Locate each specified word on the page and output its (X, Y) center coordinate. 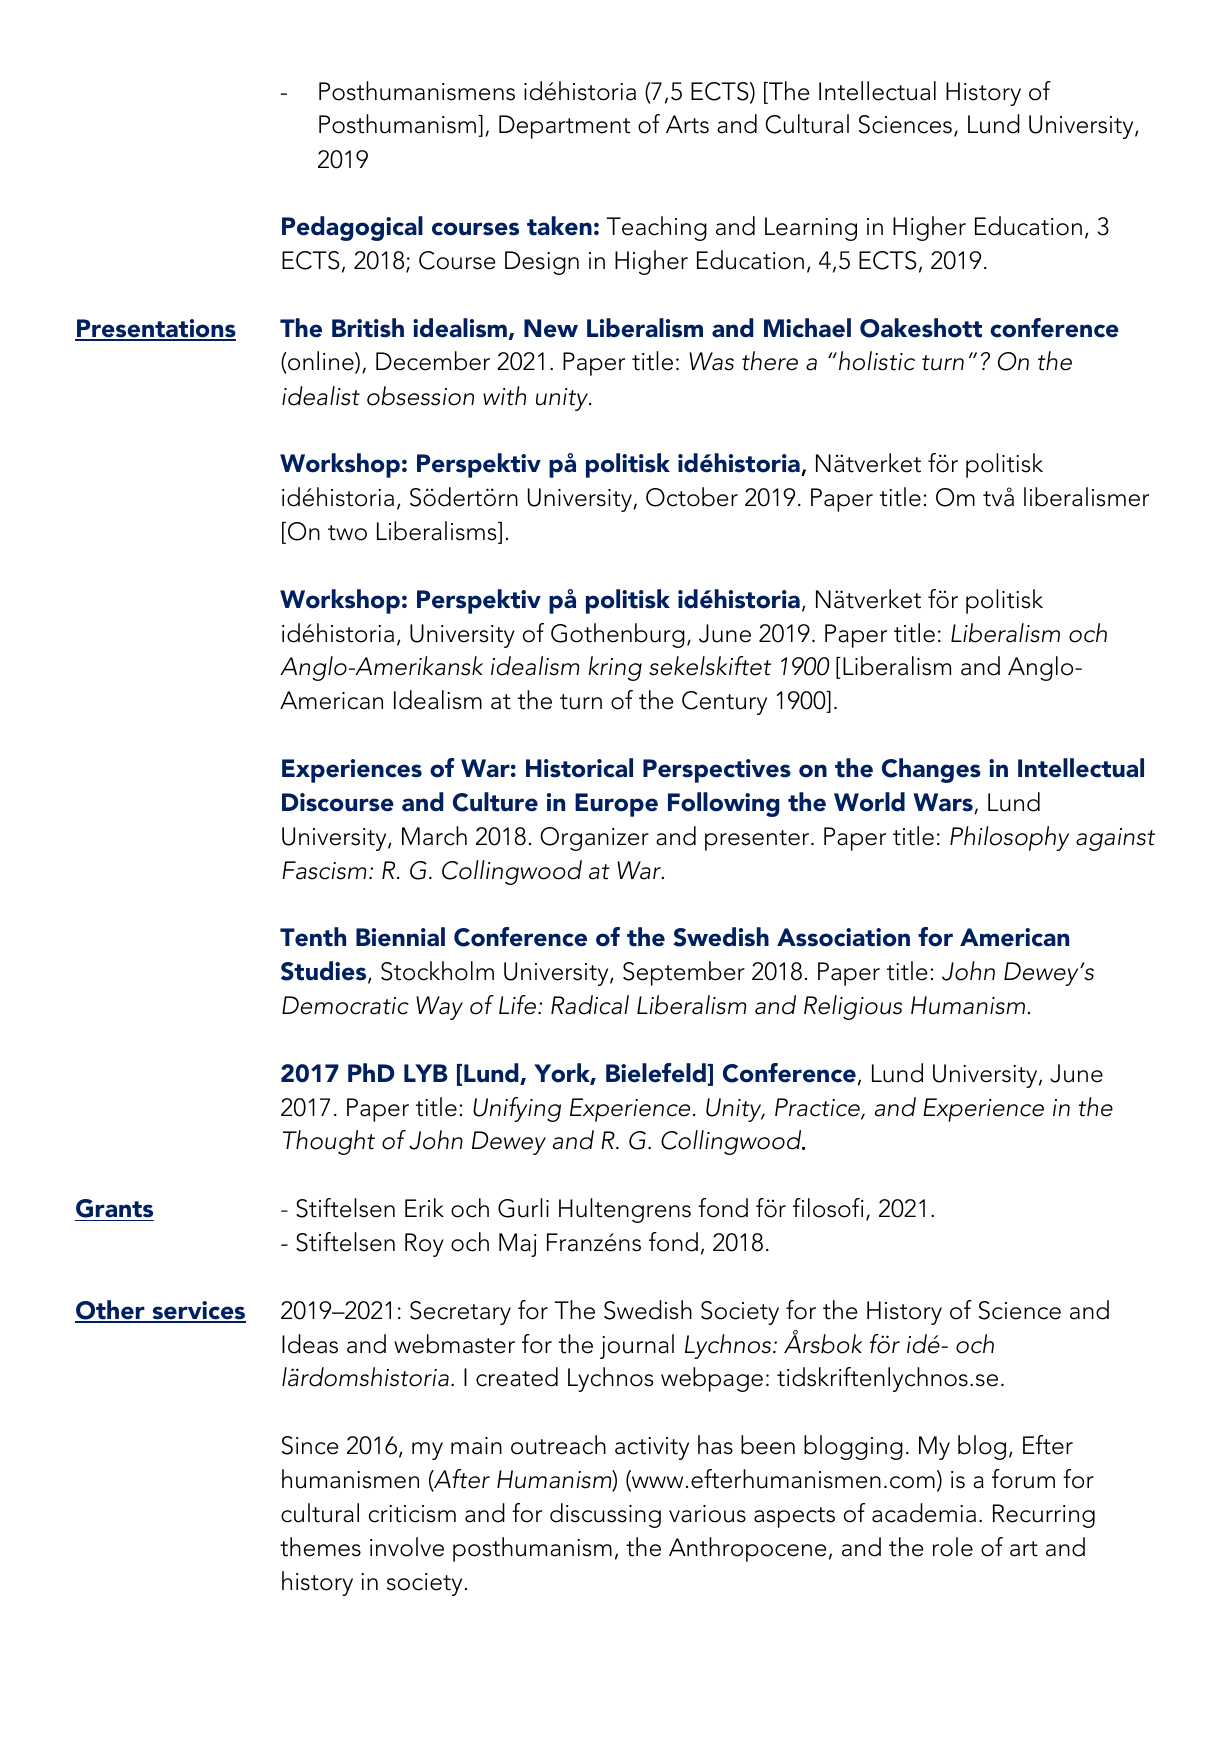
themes (320, 1547)
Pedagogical (352, 228)
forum (1023, 1479)
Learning (811, 229)
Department (564, 127)
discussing (605, 1515)
